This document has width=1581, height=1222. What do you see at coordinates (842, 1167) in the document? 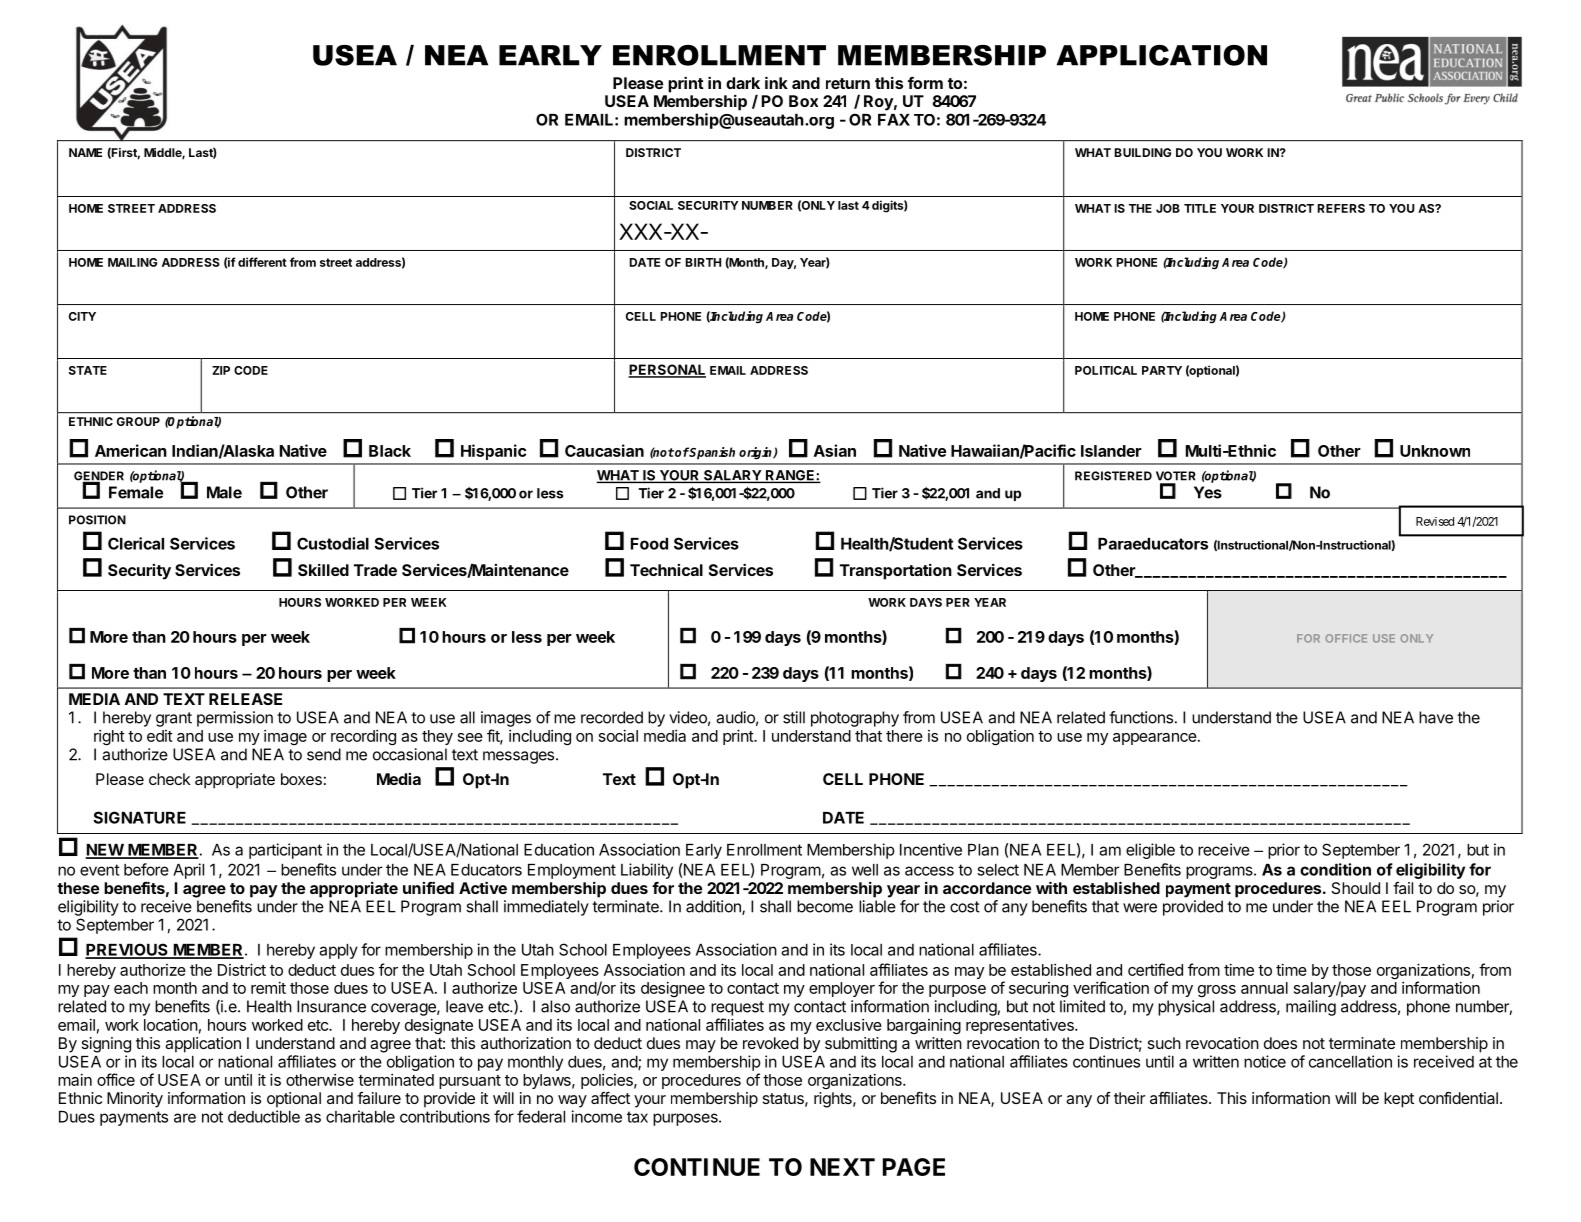
I see `NEXT` at bounding box center [842, 1167].
